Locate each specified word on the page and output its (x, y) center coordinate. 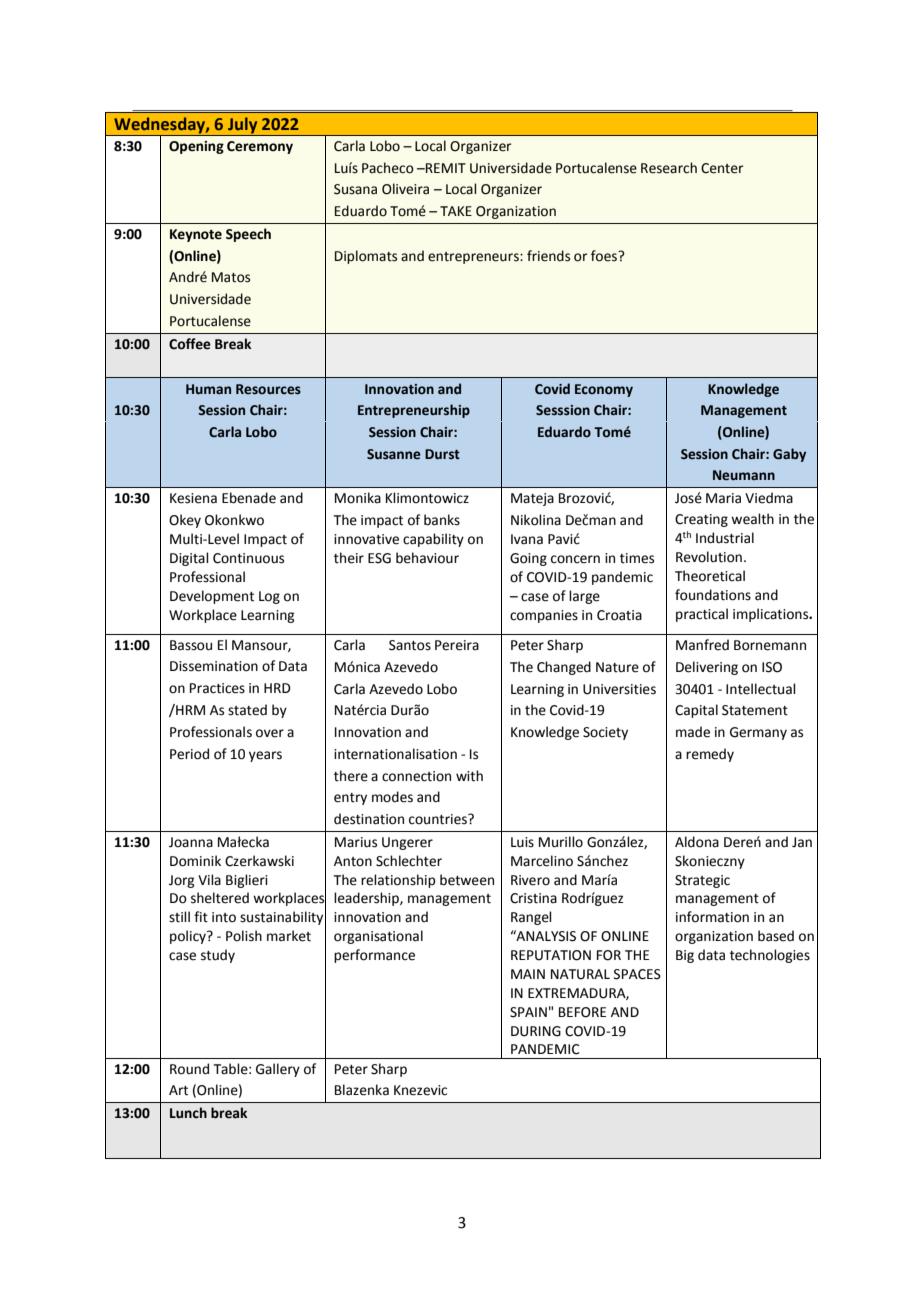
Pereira (457, 645)
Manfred (702, 645)
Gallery (278, 1070)
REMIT (445, 168)
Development (212, 597)
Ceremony (260, 147)
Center (722, 168)
